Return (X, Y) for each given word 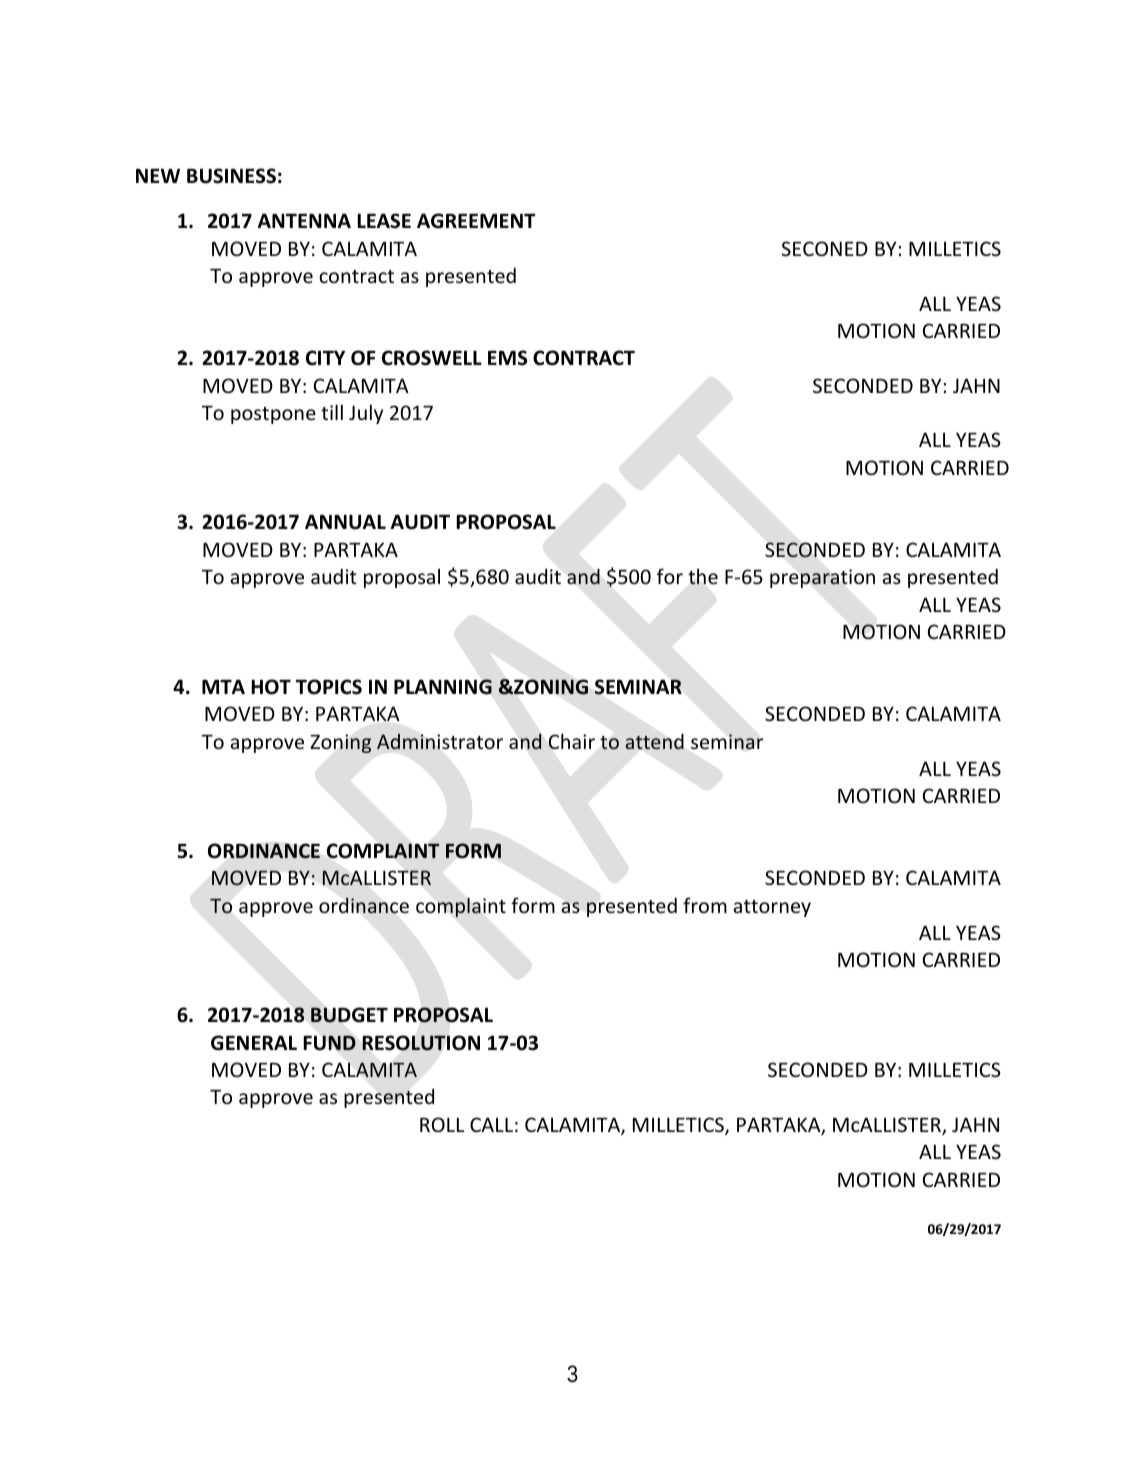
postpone (273, 415)
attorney (772, 908)
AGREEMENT (476, 221)
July (366, 414)
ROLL (442, 1124)
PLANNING (443, 687)
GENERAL (254, 1043)
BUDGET (349, 1015)
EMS (507, 358)
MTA (223, 686)
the (703, 577)
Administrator (440, 741)
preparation (822, 578)
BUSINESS (231, 176)
